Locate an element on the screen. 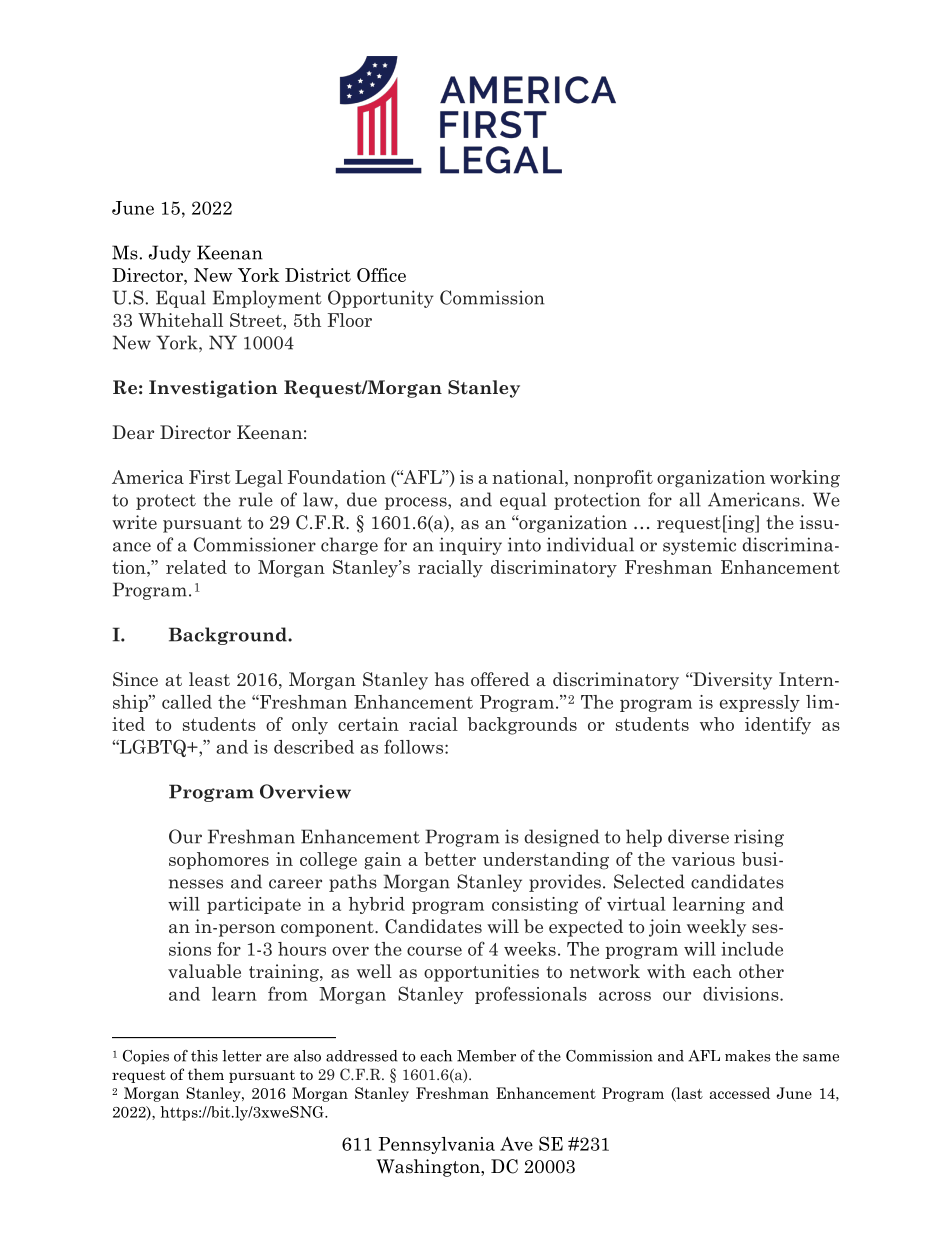  course is located at coordinates (434, 951).
